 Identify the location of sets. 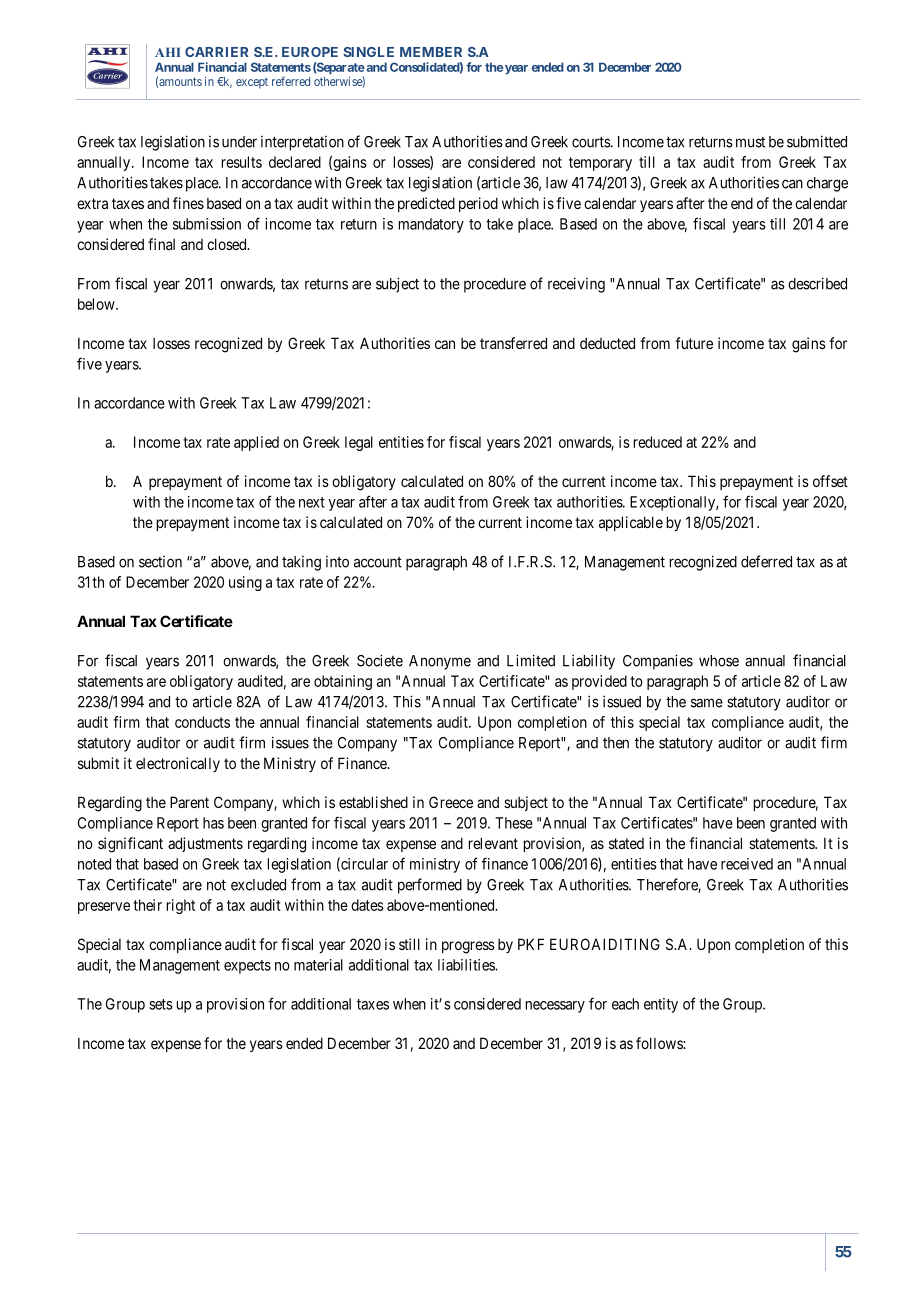
(161, 1004).
